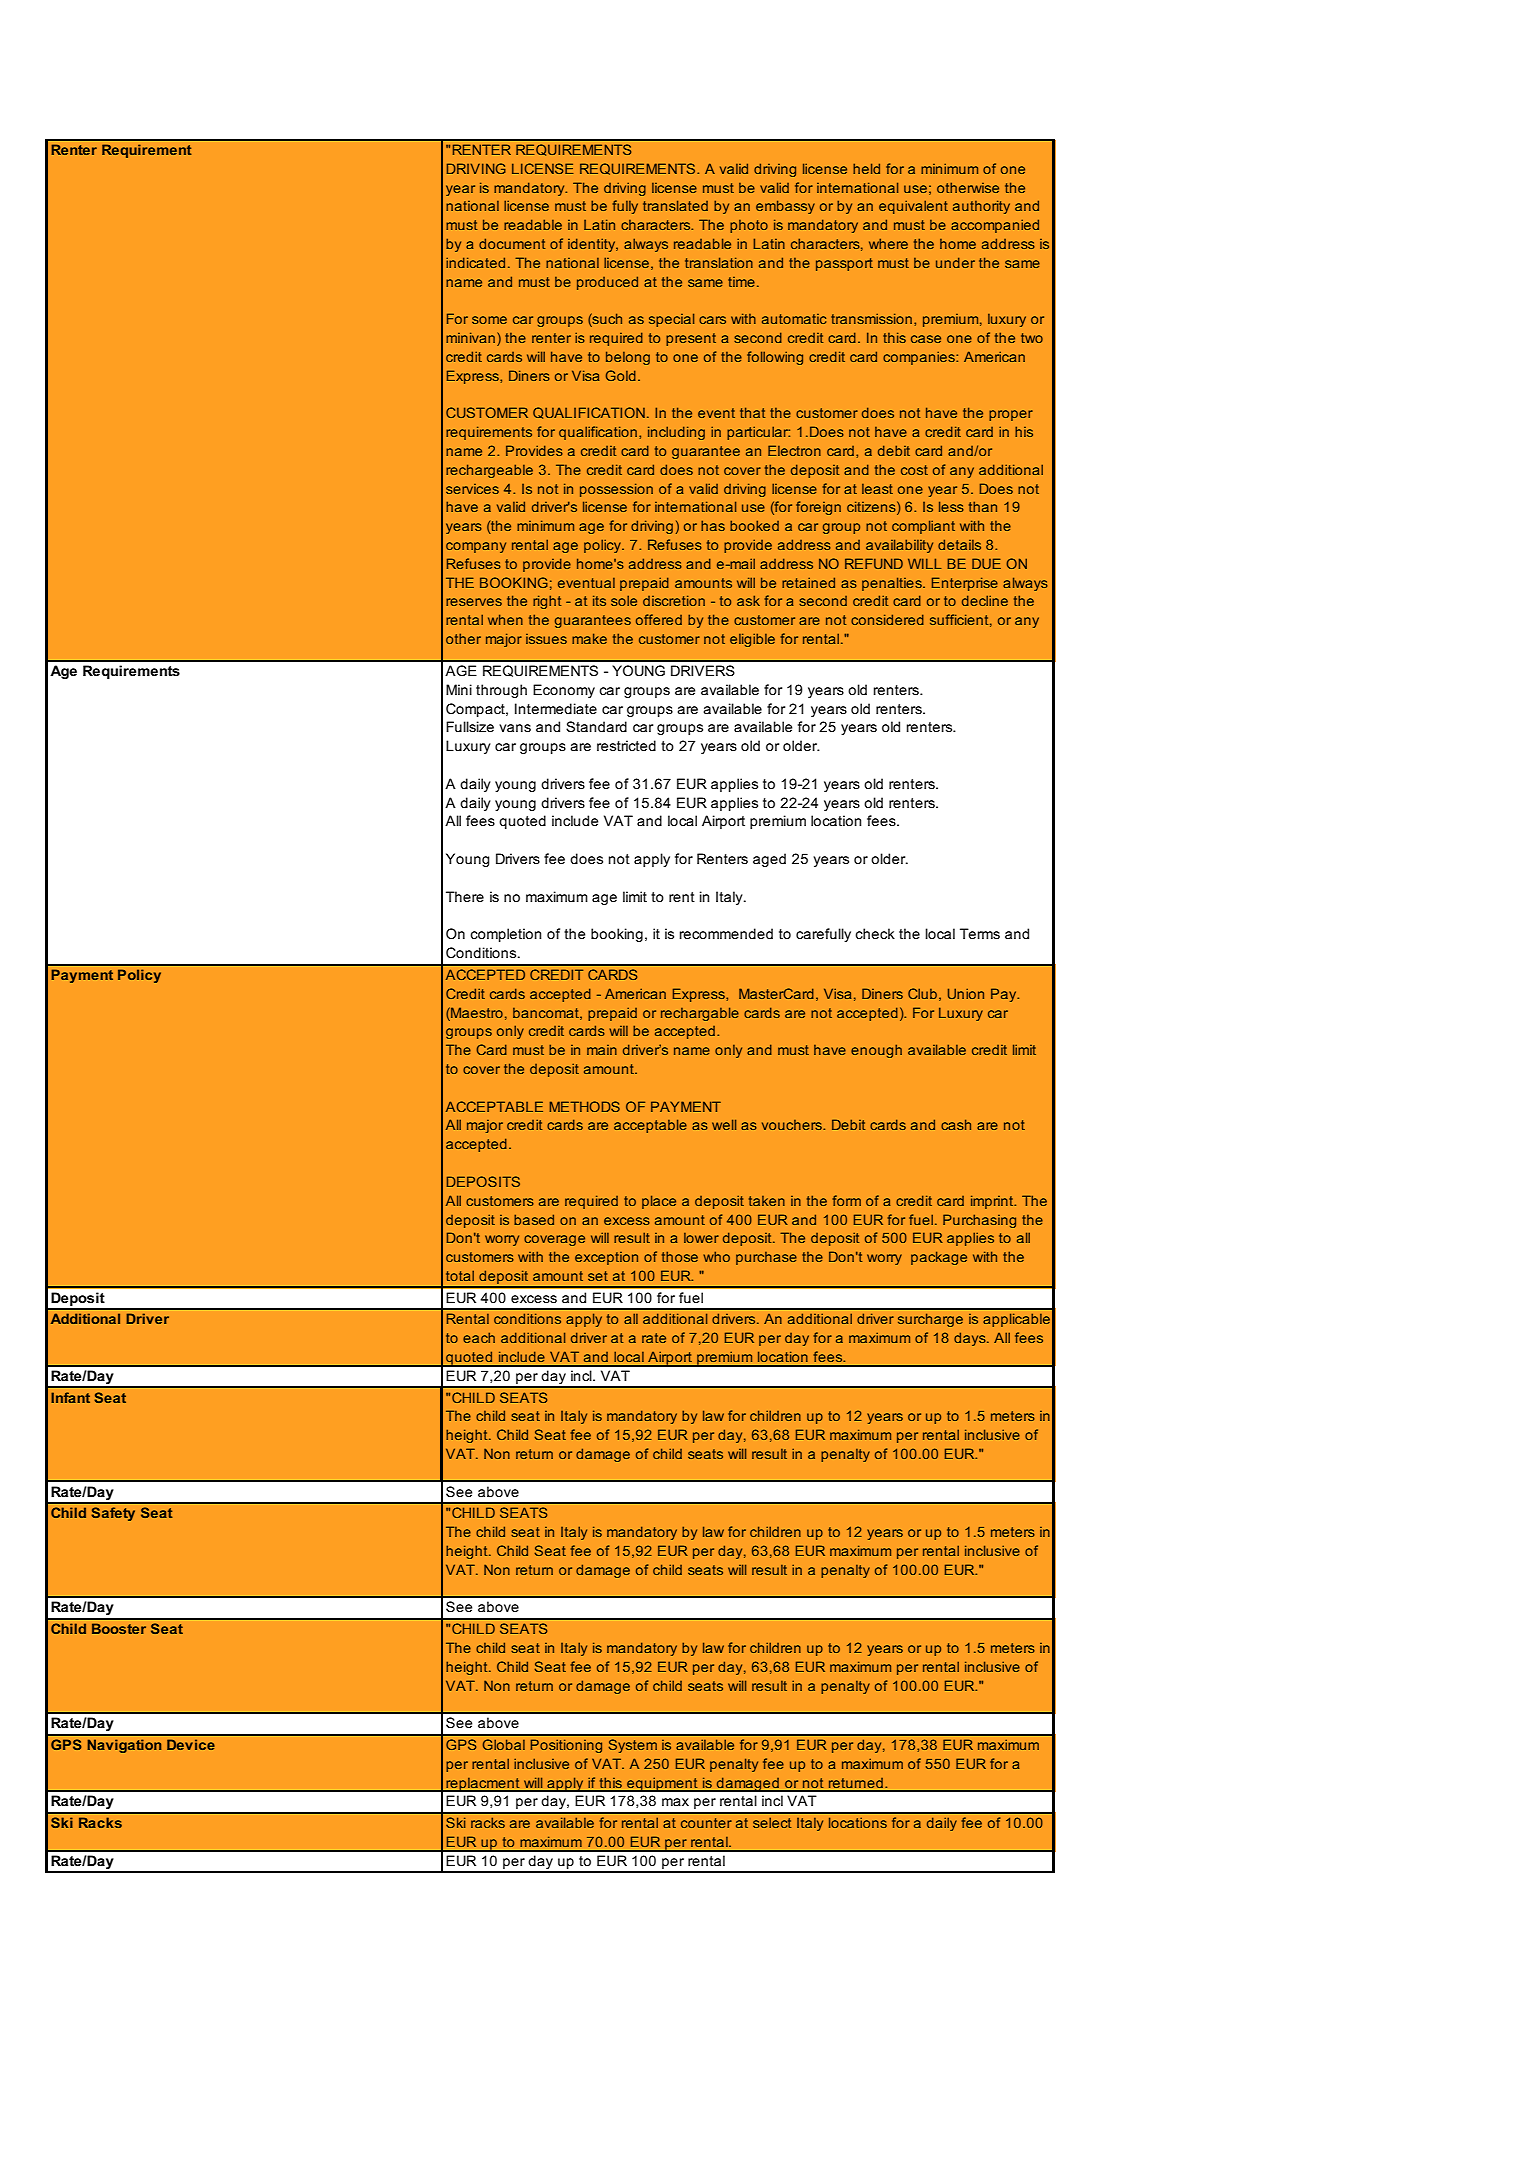 This document has height=2176, width=1539. I want to click on Intermediate, so click(556, 708).
